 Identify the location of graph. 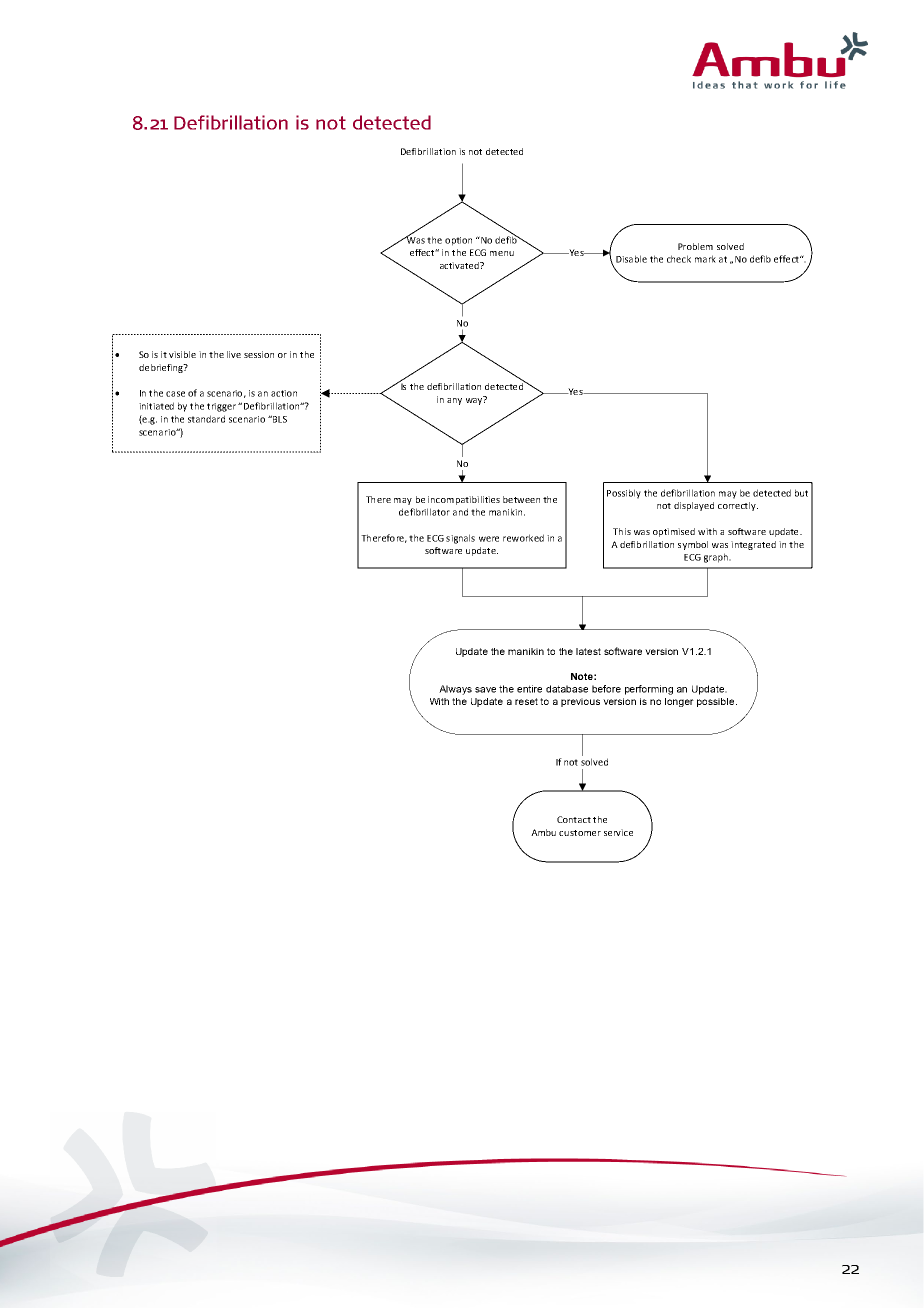
(717, 558).
